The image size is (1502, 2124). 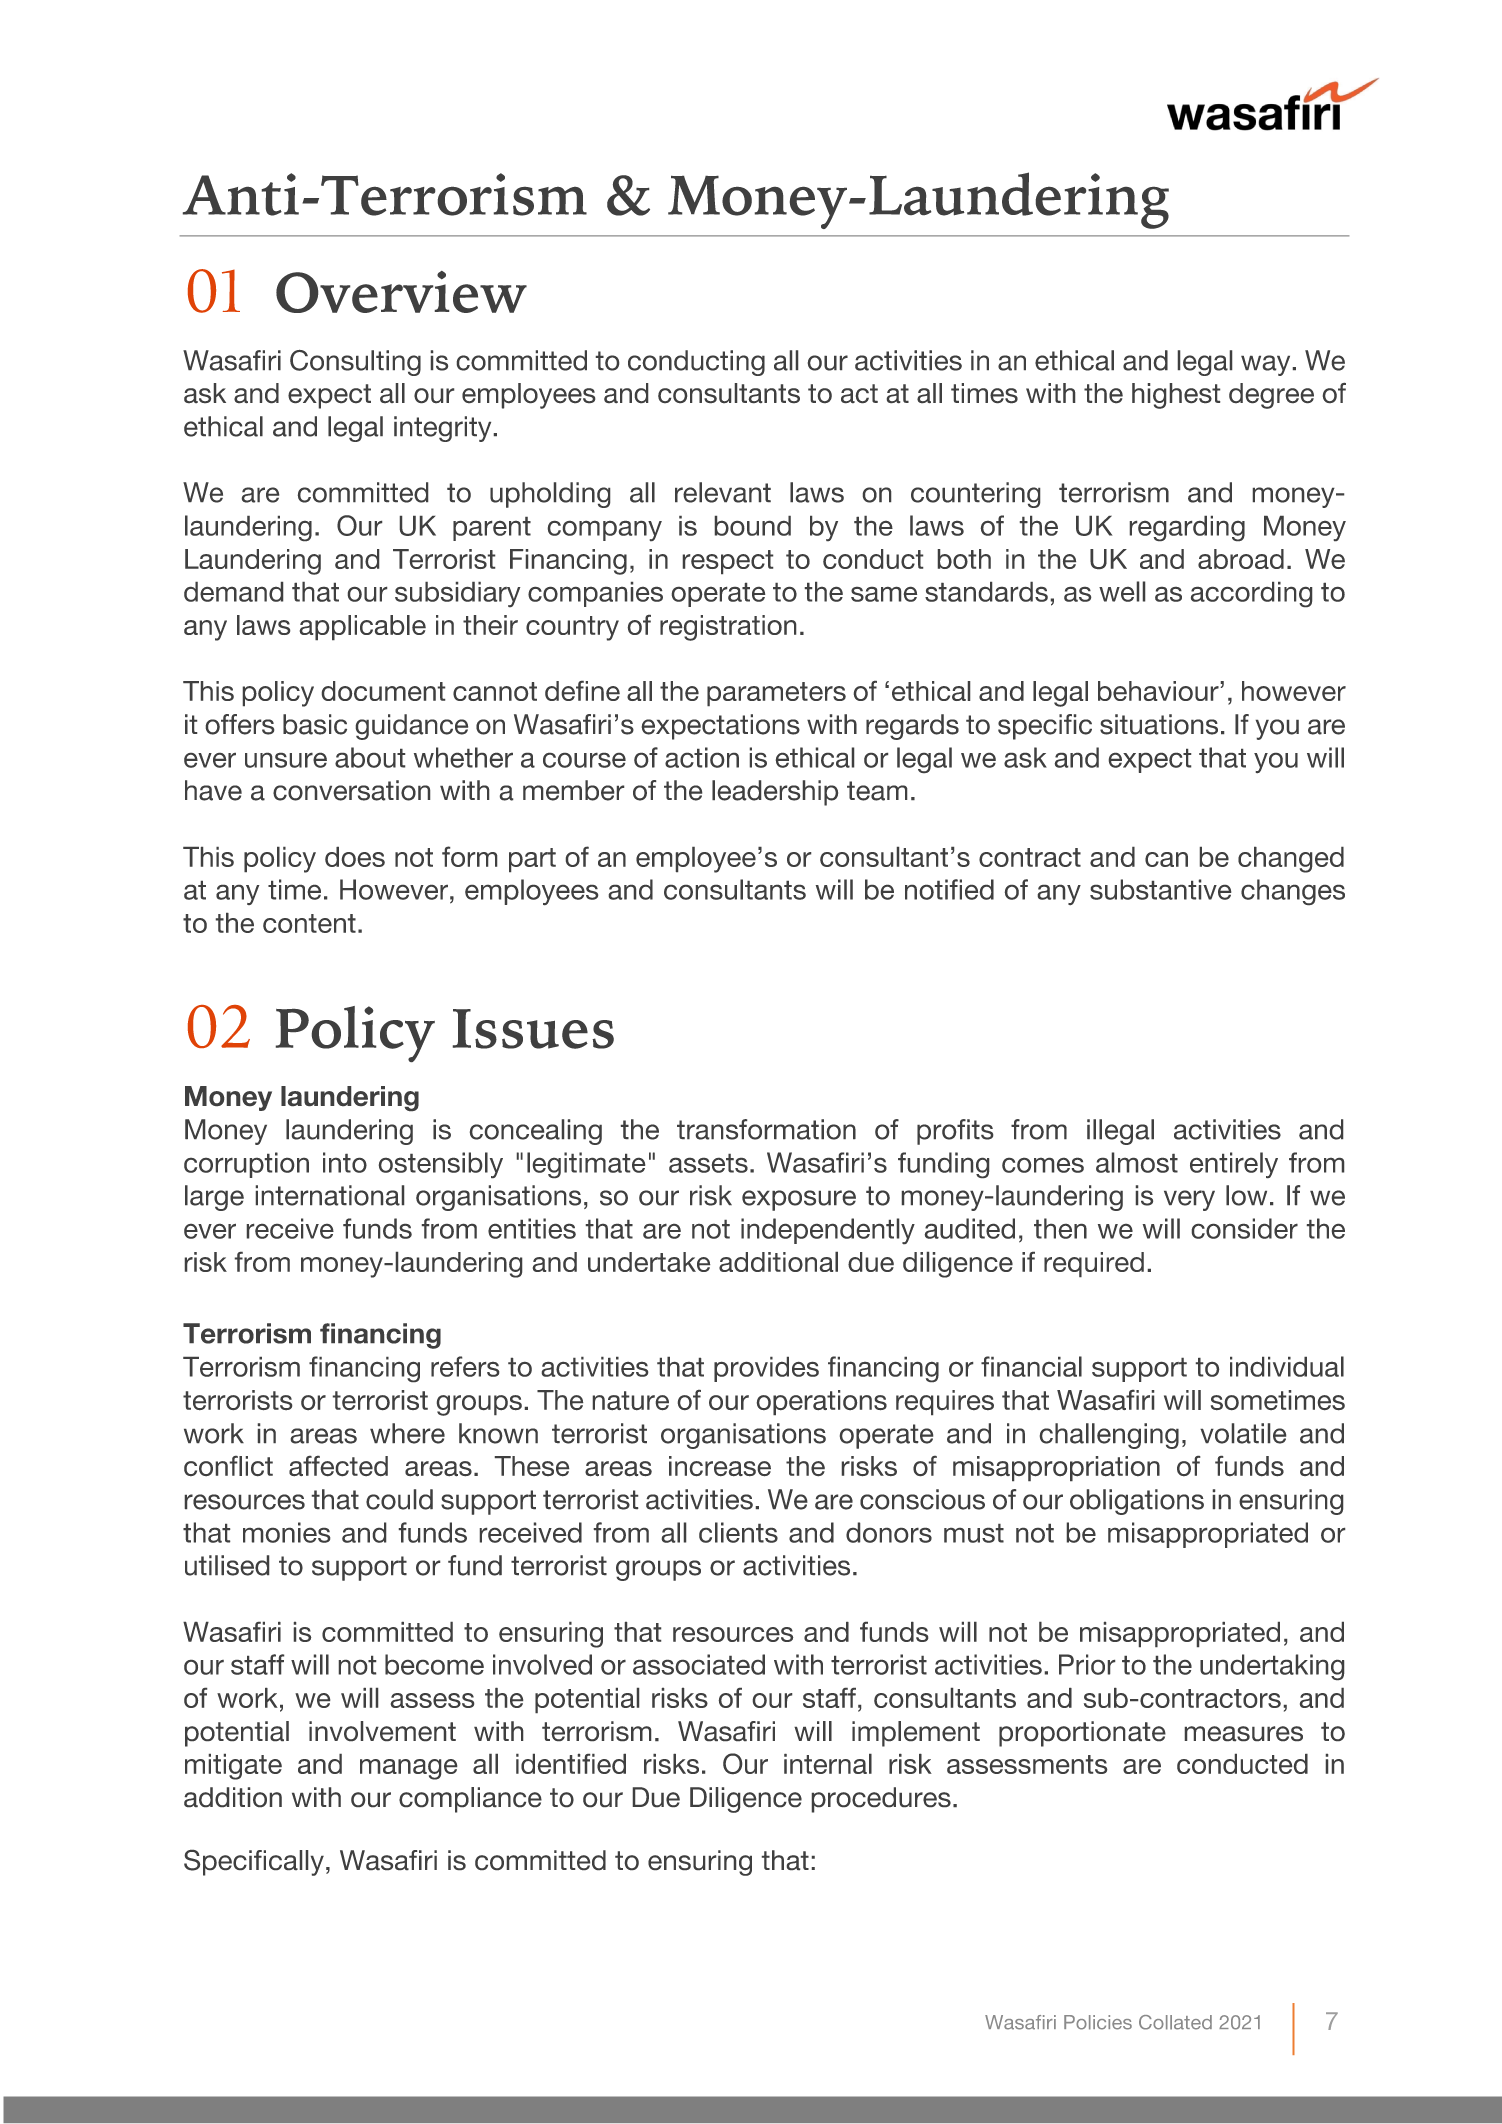 I want to click on compliance, so click(x=470, y=1800).
